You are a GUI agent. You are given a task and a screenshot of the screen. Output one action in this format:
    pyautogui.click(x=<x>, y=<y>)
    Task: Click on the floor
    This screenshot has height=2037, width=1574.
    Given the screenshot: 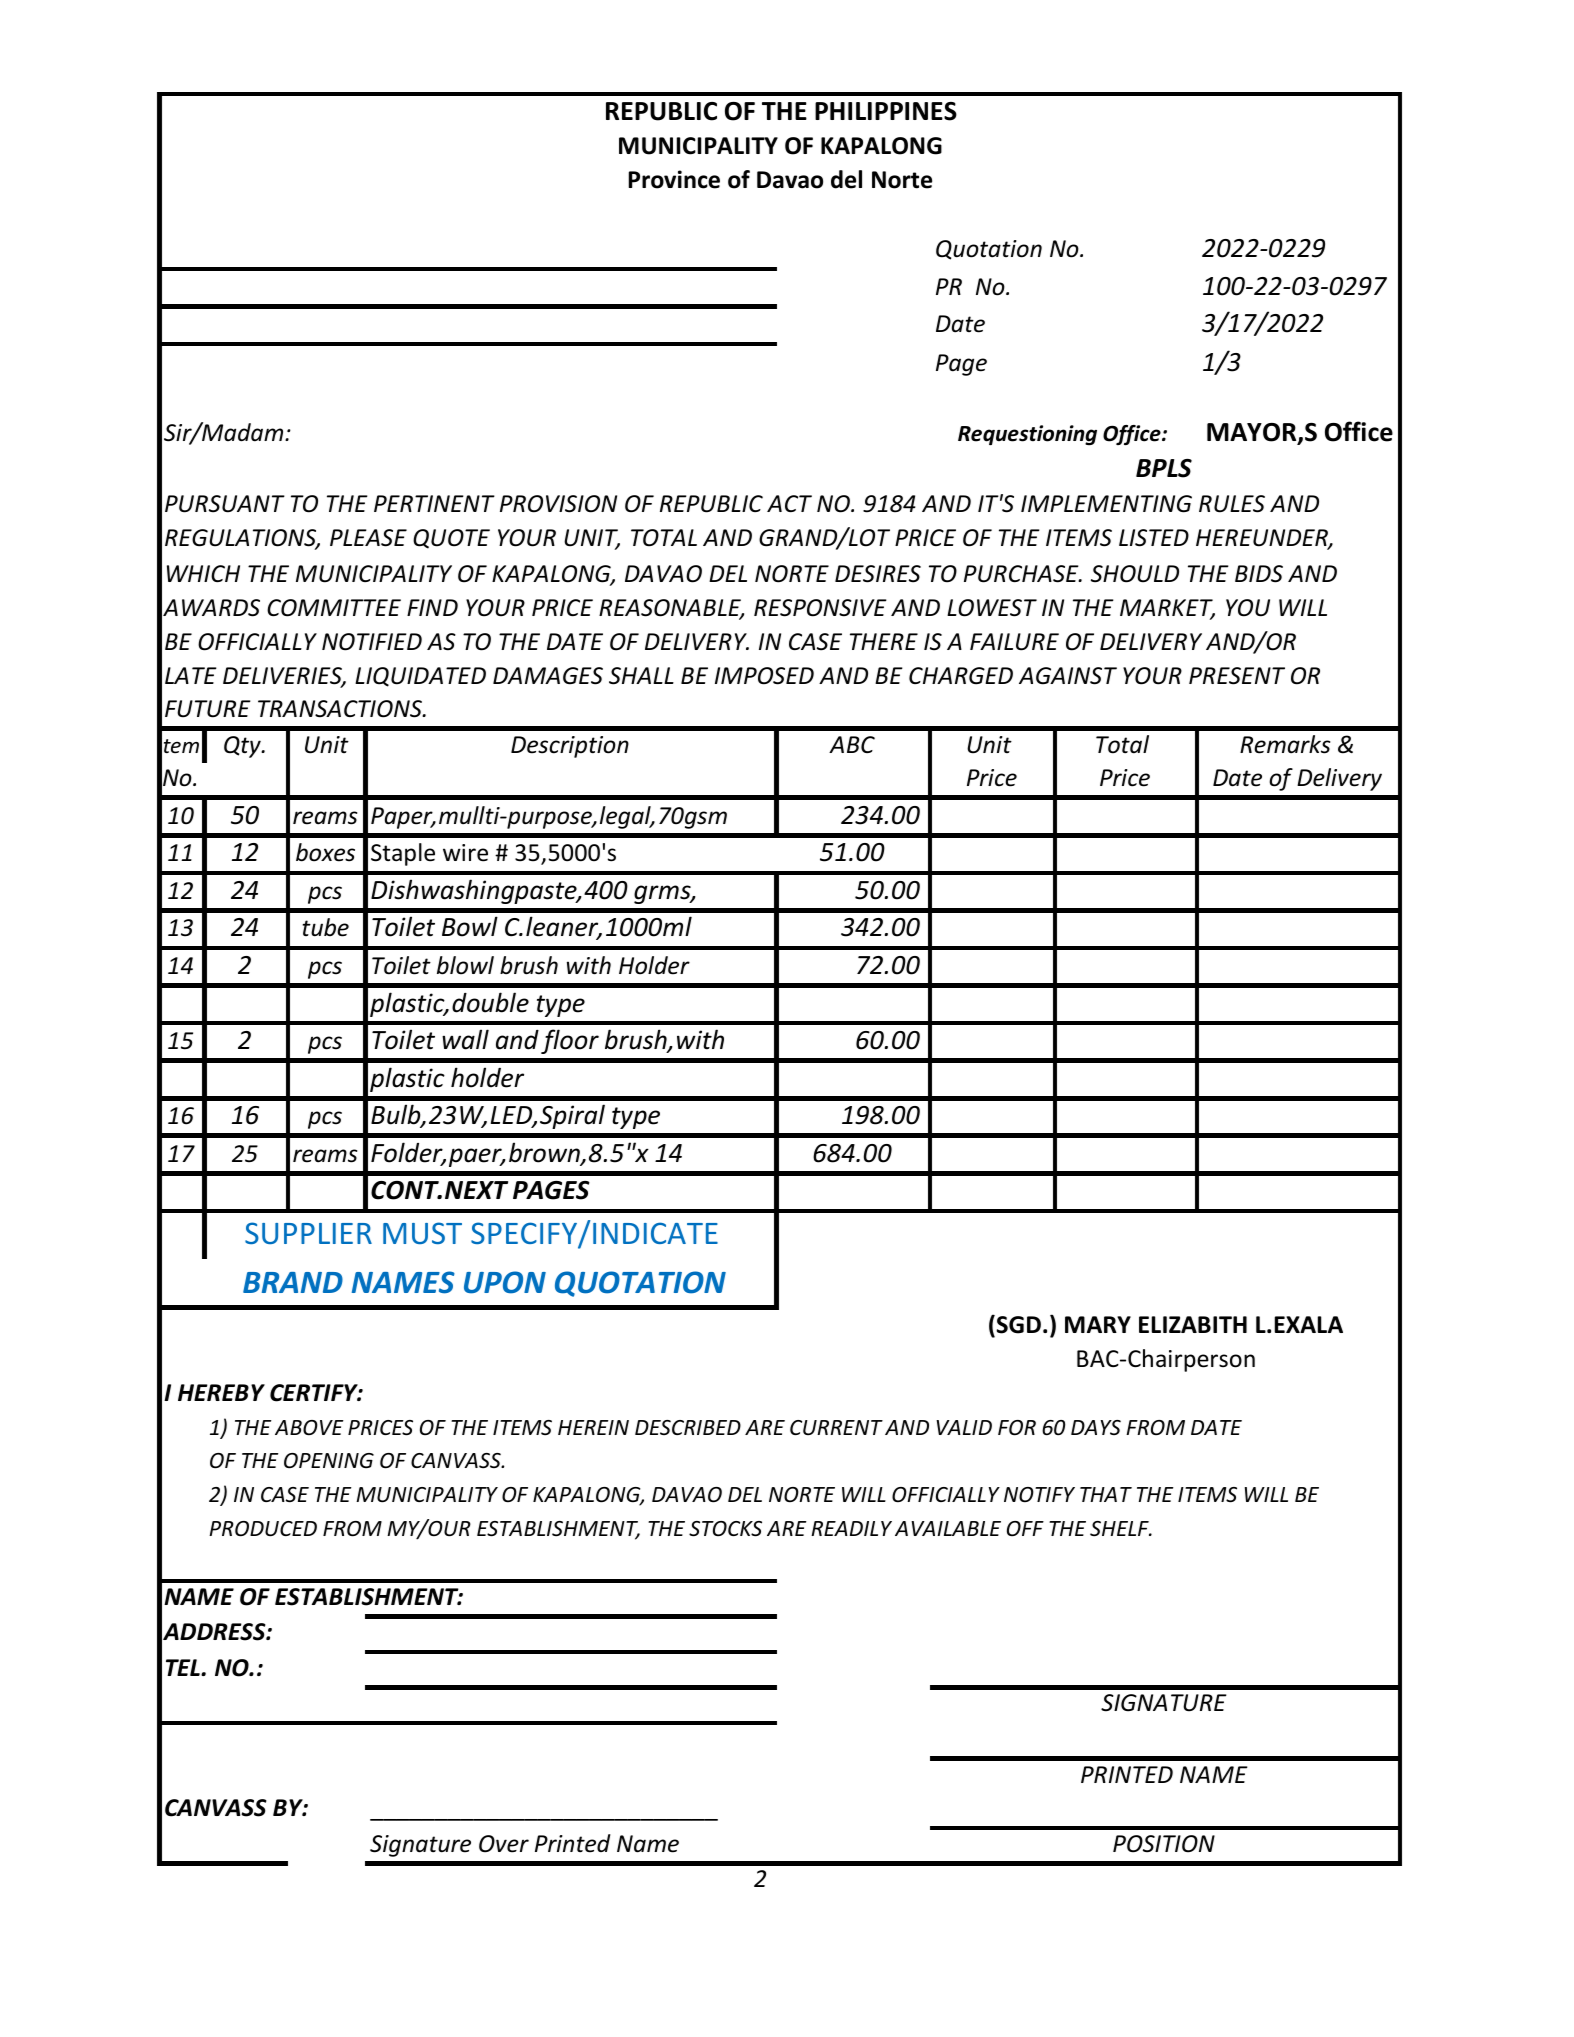 What is the action you would take?
    pyautogui.click(x=570, y=1041)
